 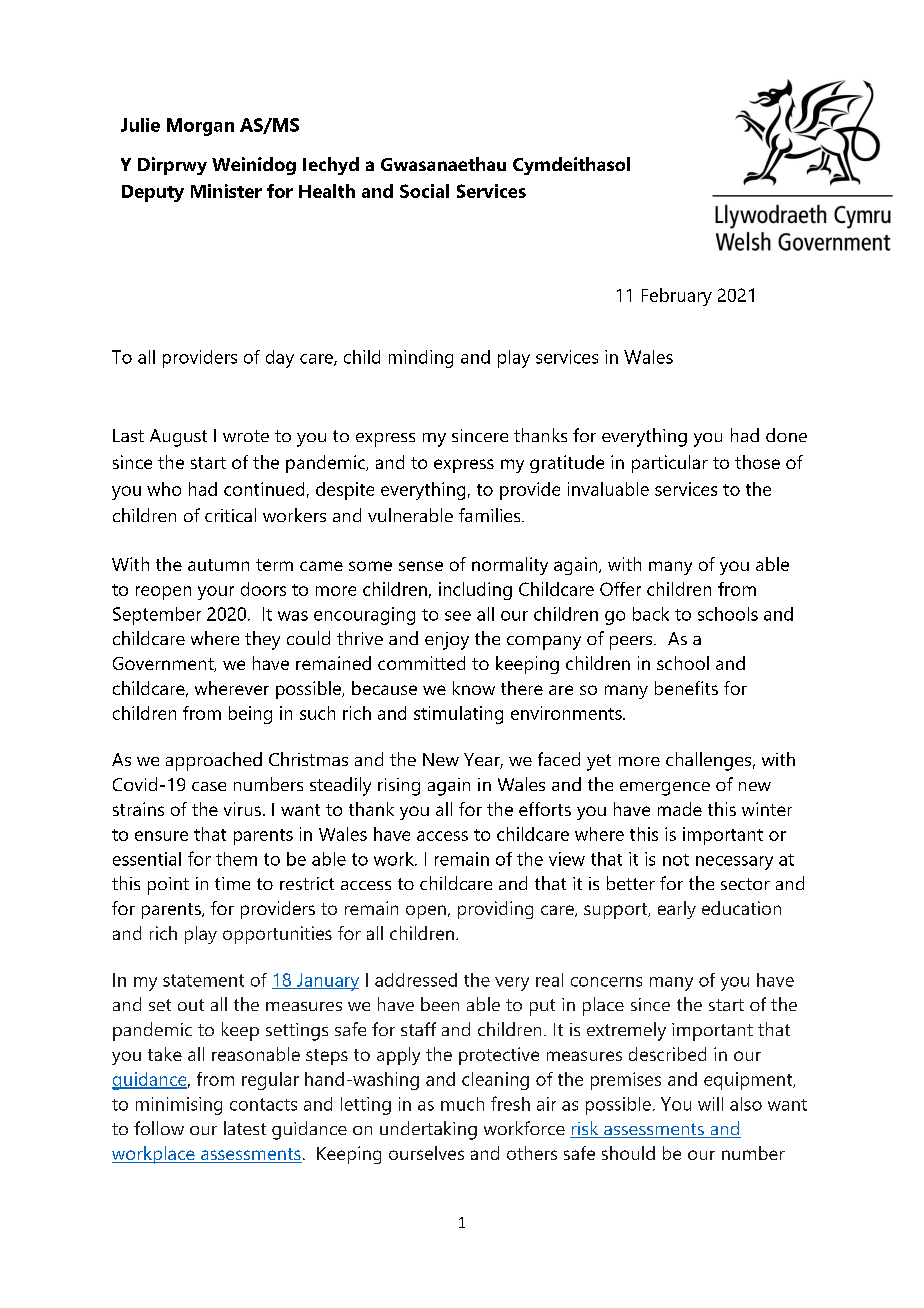 What do you see at coordinates (491, 515) in the document?
I see `families` at bounding box center [491, 515].
